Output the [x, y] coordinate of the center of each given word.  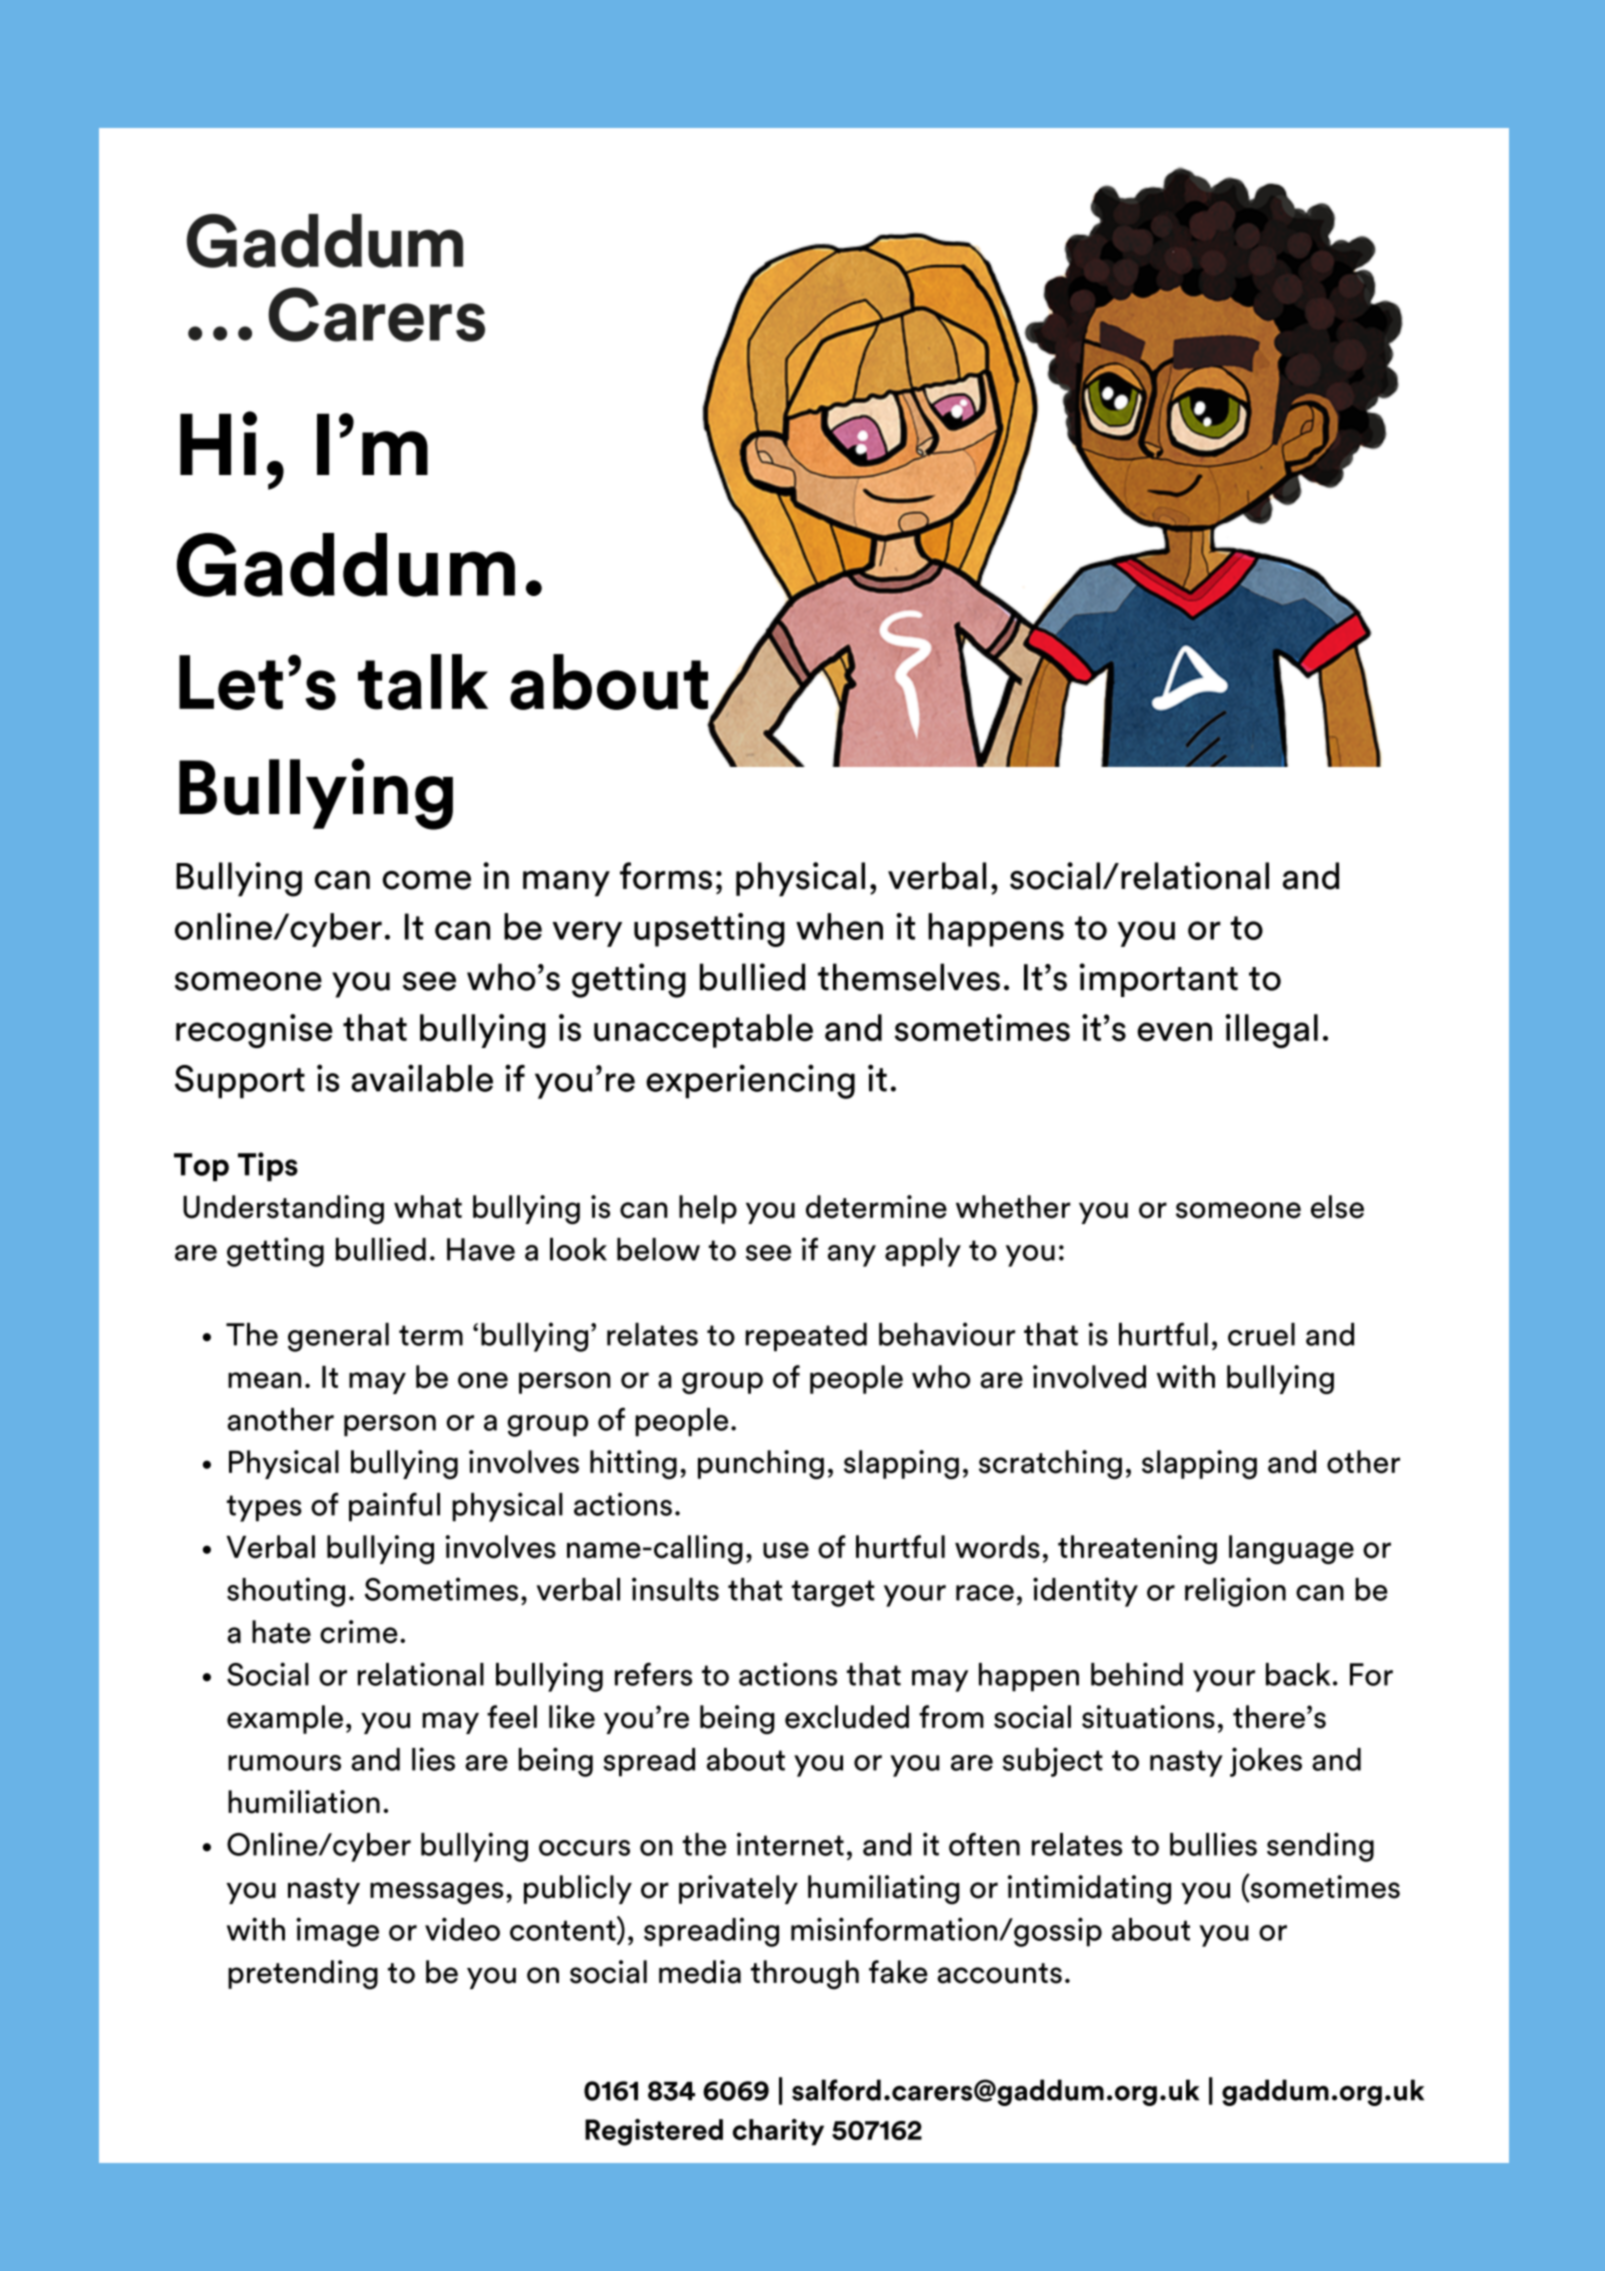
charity [778, 2132]
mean [264, 1380]
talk [423, 682]
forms [666, 876]
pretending [303, 1975]
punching [761, 1464]
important [1158, 980]
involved [1089, 1377]
